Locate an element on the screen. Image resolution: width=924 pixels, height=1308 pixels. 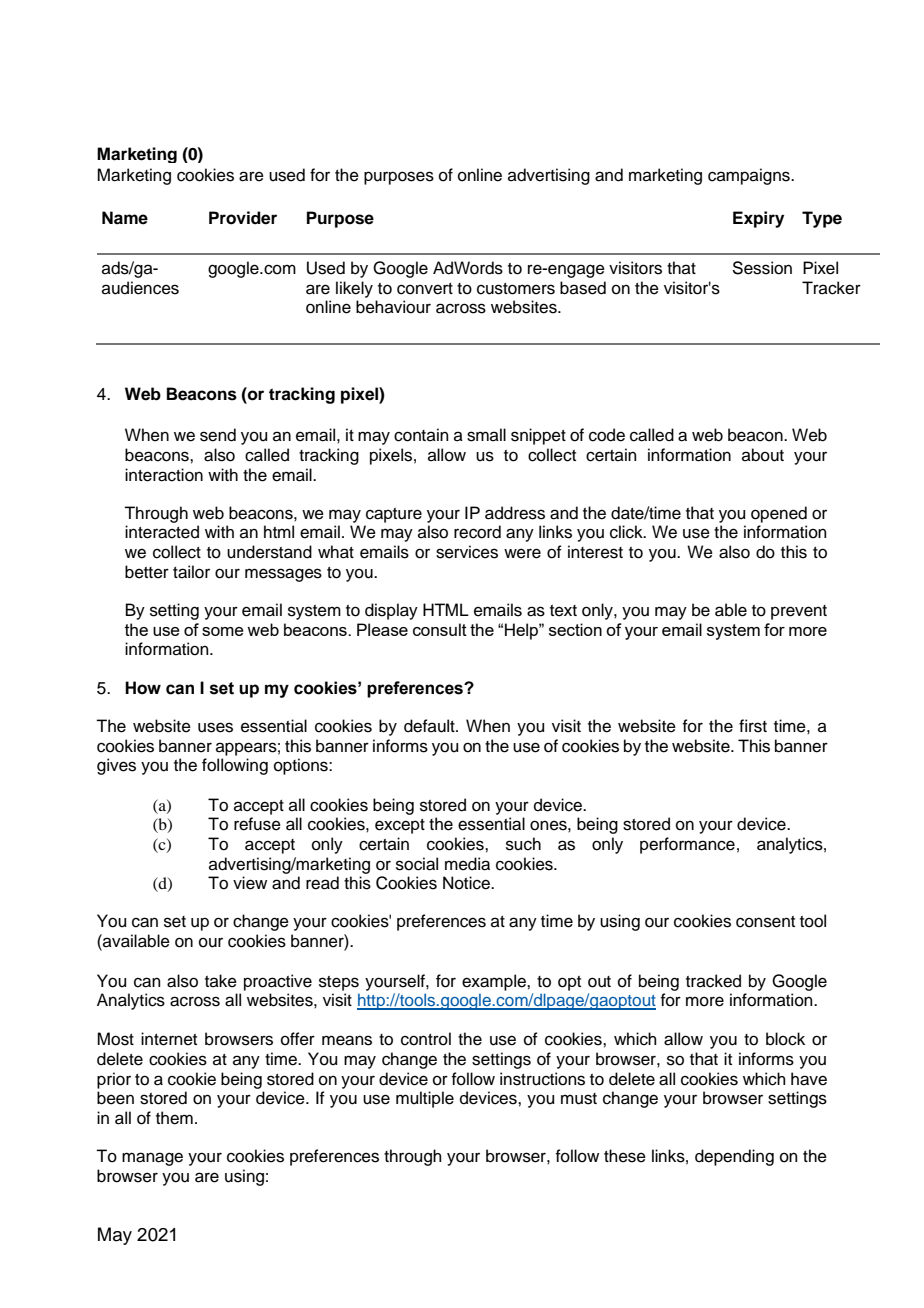
Expiry is located at coordinates (758, 219).
